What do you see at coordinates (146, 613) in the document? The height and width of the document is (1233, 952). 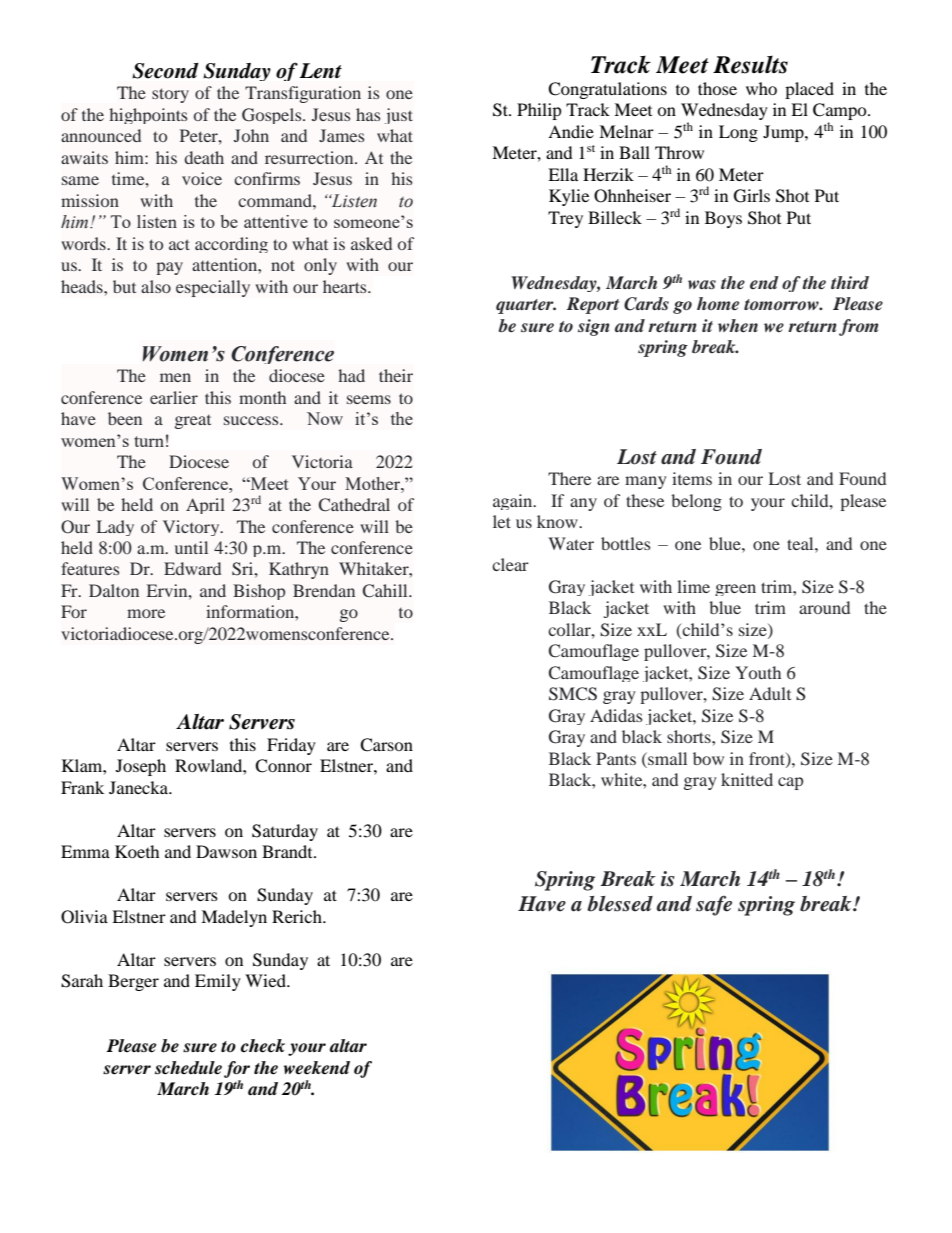 I see `more` at bounding box center [146, 613].
